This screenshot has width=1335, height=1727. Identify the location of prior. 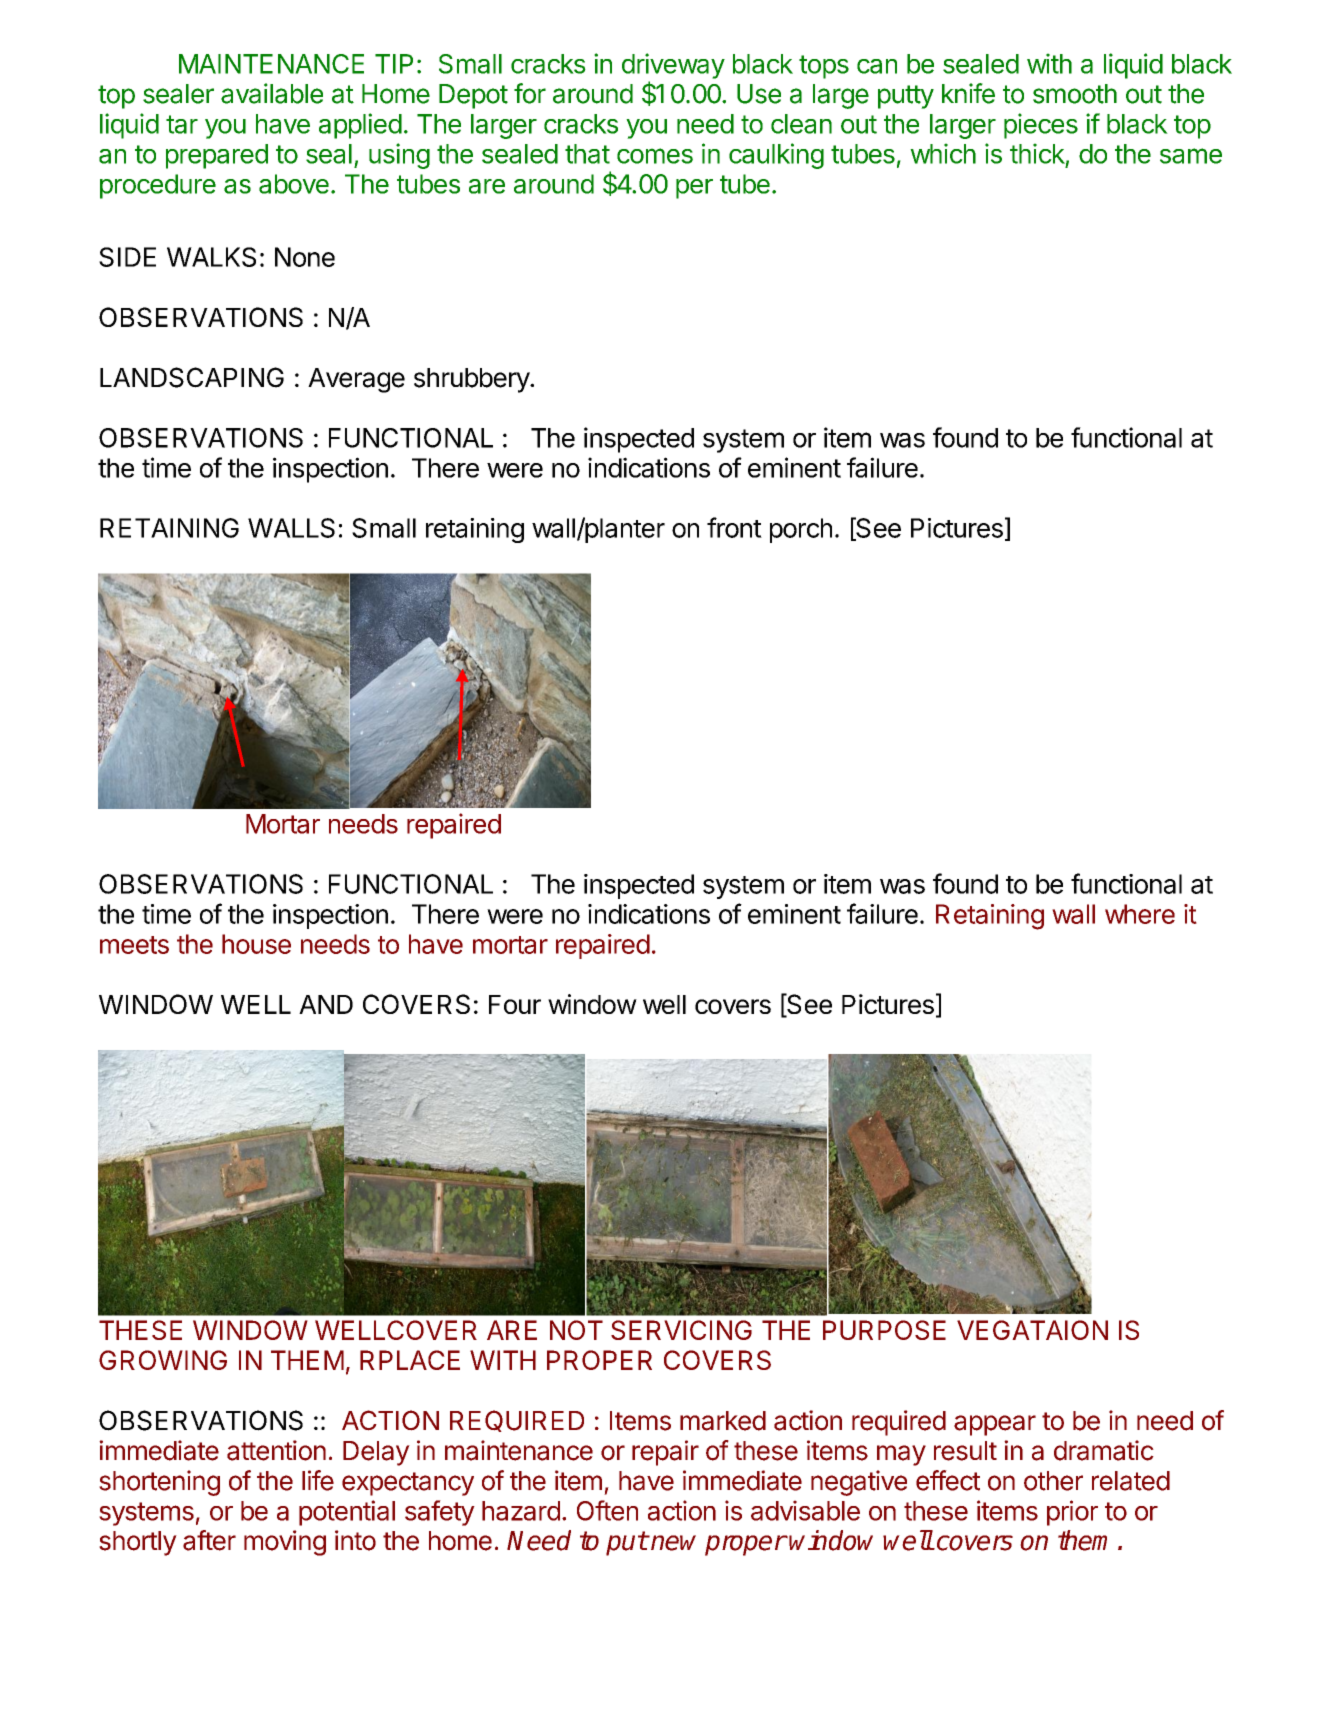
(1072, 1513).
